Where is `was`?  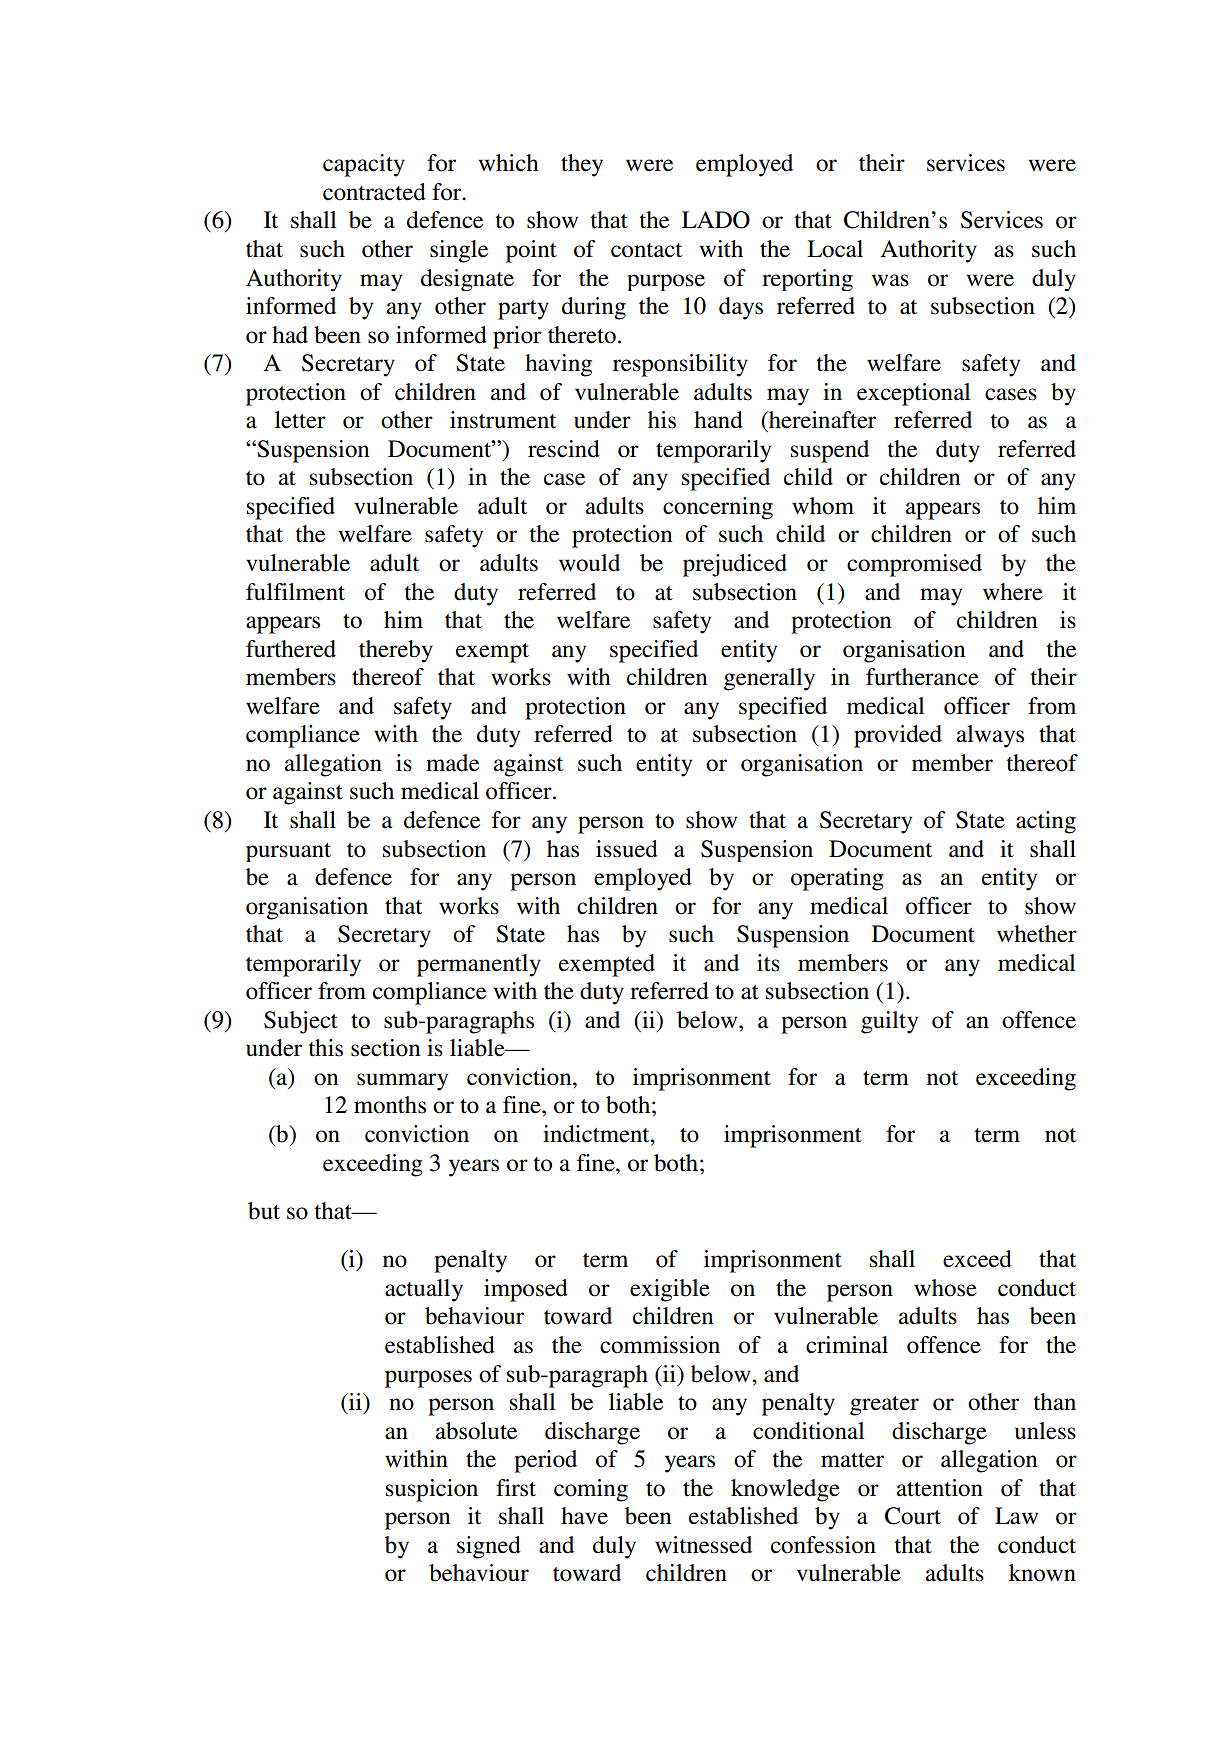
was is located at coordinates (890, 280).
